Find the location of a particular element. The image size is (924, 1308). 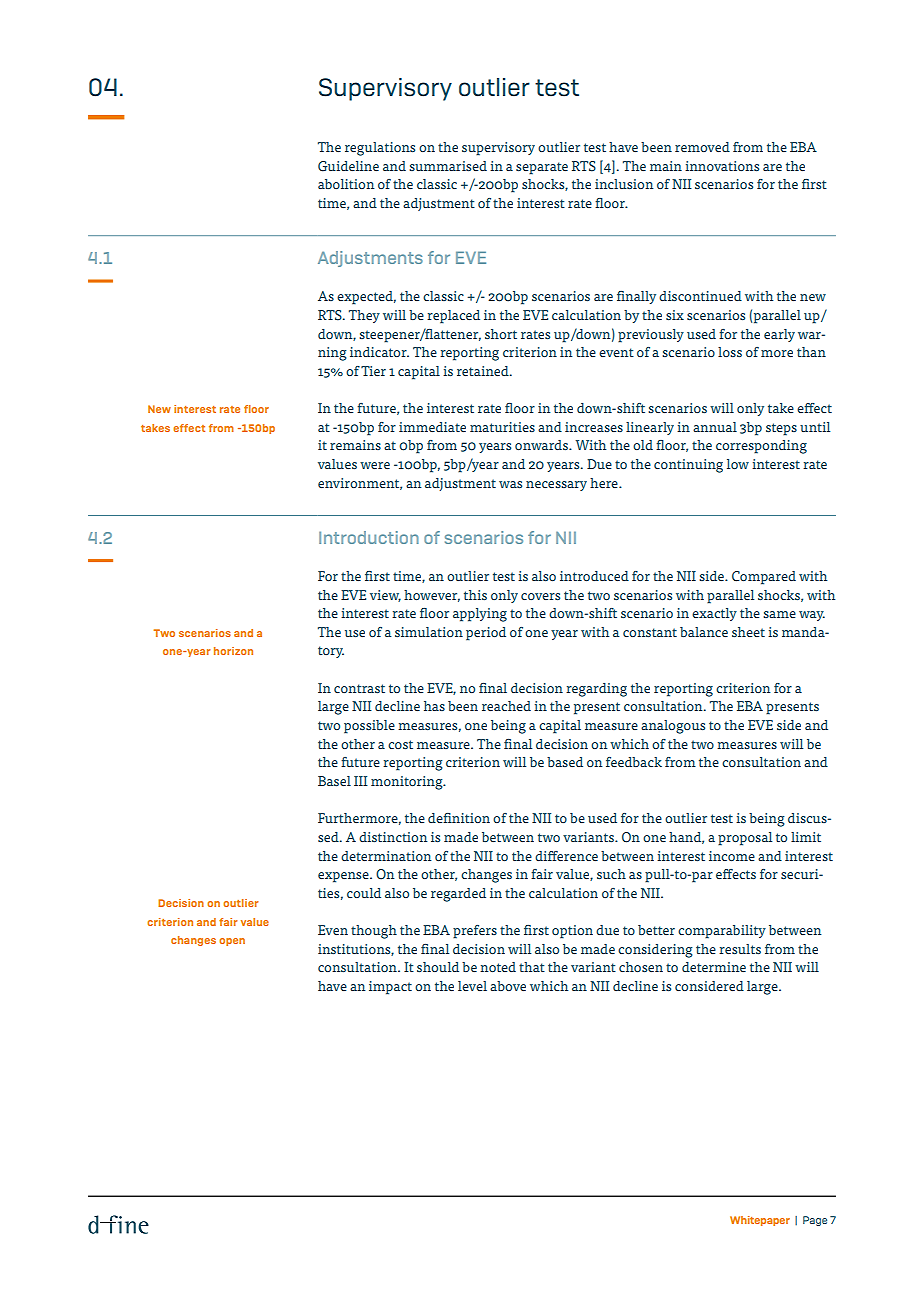

Tier is located at coordinates (373, 371).
